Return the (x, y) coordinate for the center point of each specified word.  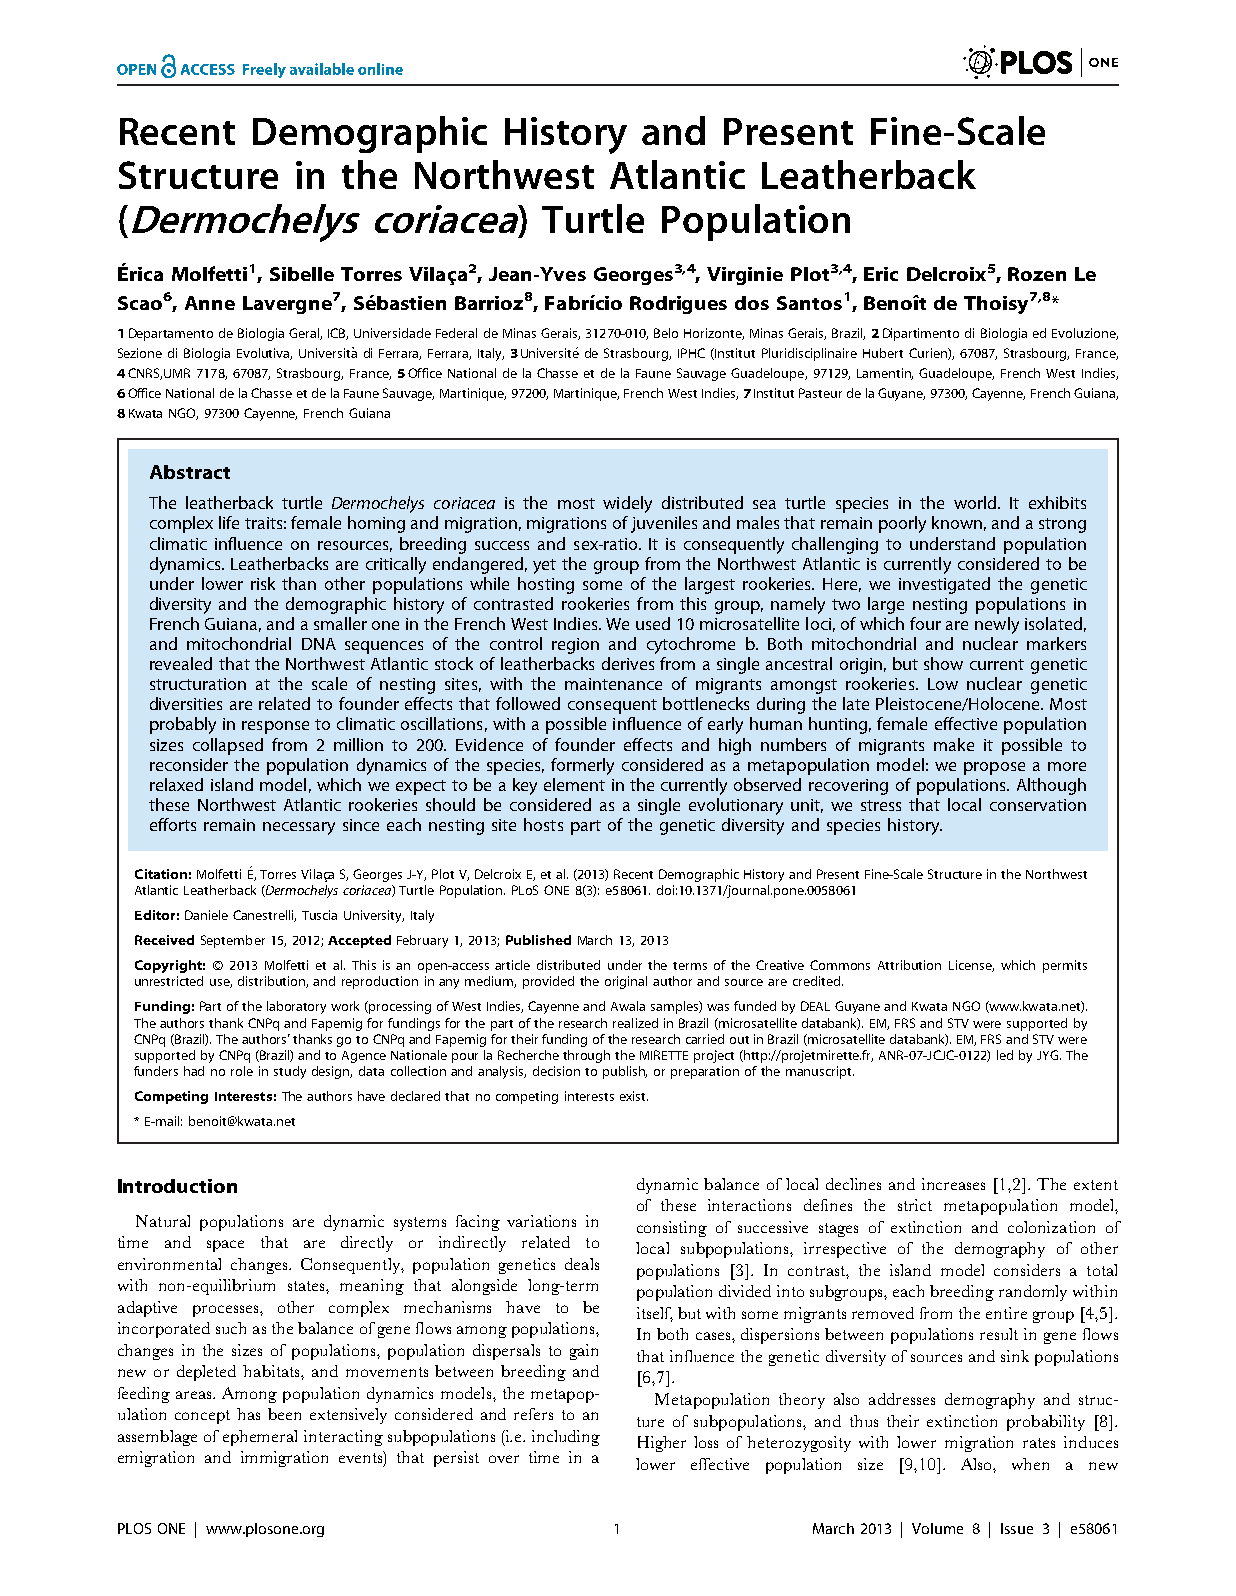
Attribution (909, 965)
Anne (210, 303)
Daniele (206, 915)
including (566, 1438)
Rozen (1037, 274)
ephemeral (260, 1438)
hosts (543, 824)
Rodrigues (678, 305)
